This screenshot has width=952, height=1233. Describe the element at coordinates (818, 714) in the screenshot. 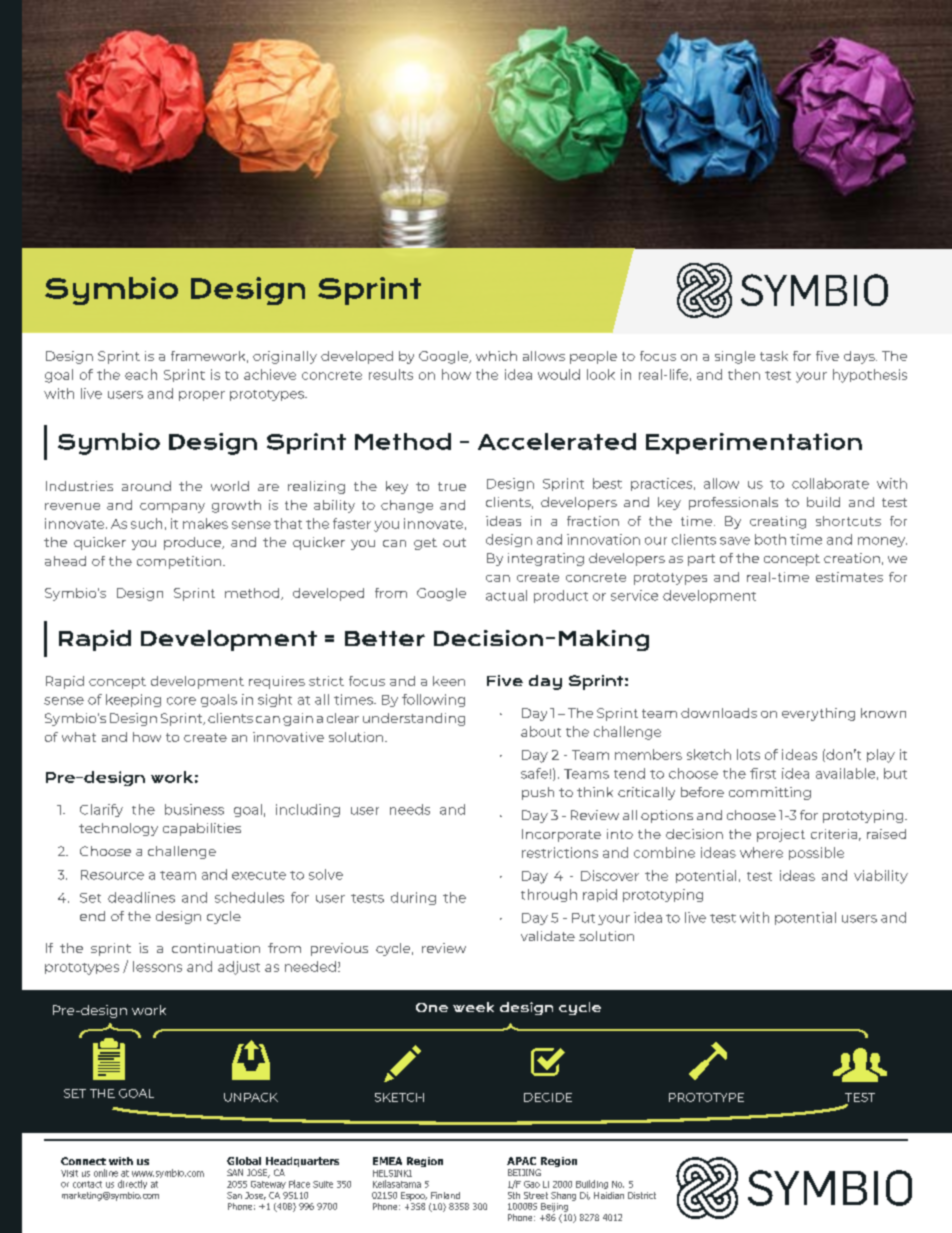

I see `everything` at that location.
